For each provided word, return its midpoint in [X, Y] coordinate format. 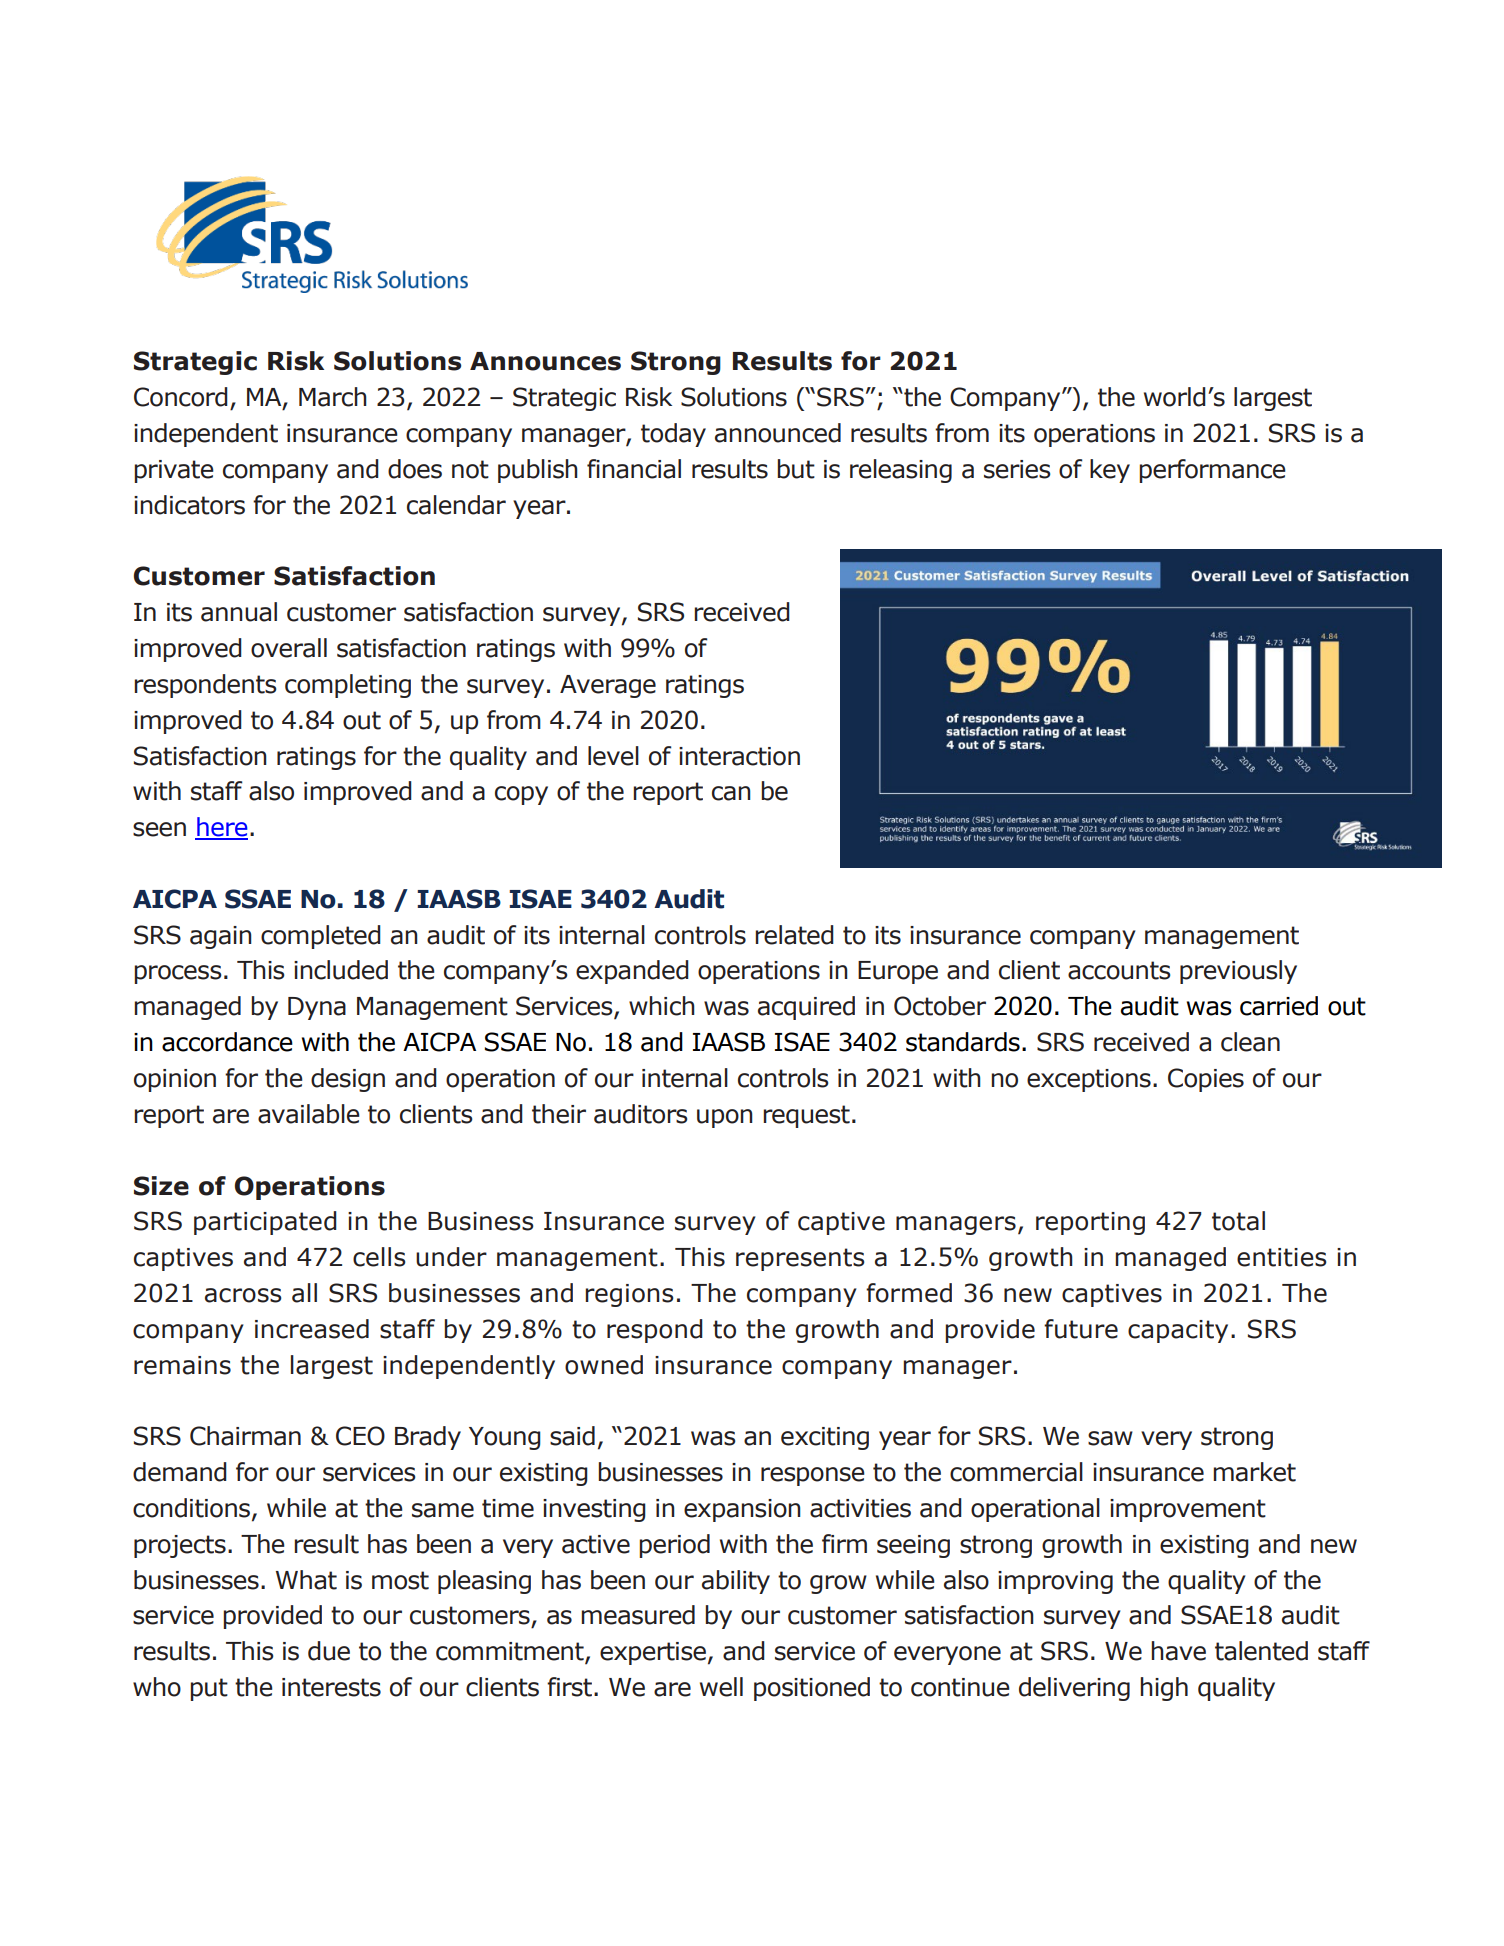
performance [1212, 471]
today [673, 435]
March [333, 397]
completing [348, 686]
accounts [1119, 970]
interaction [739, 756]
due [329, 1651]
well [721, 1687]
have [1178, 1651]
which [662, 1006]
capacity [1178, 1331]
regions [629, 1295]
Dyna [317, 1008]
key [1110, 471]
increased [312, 1329]
